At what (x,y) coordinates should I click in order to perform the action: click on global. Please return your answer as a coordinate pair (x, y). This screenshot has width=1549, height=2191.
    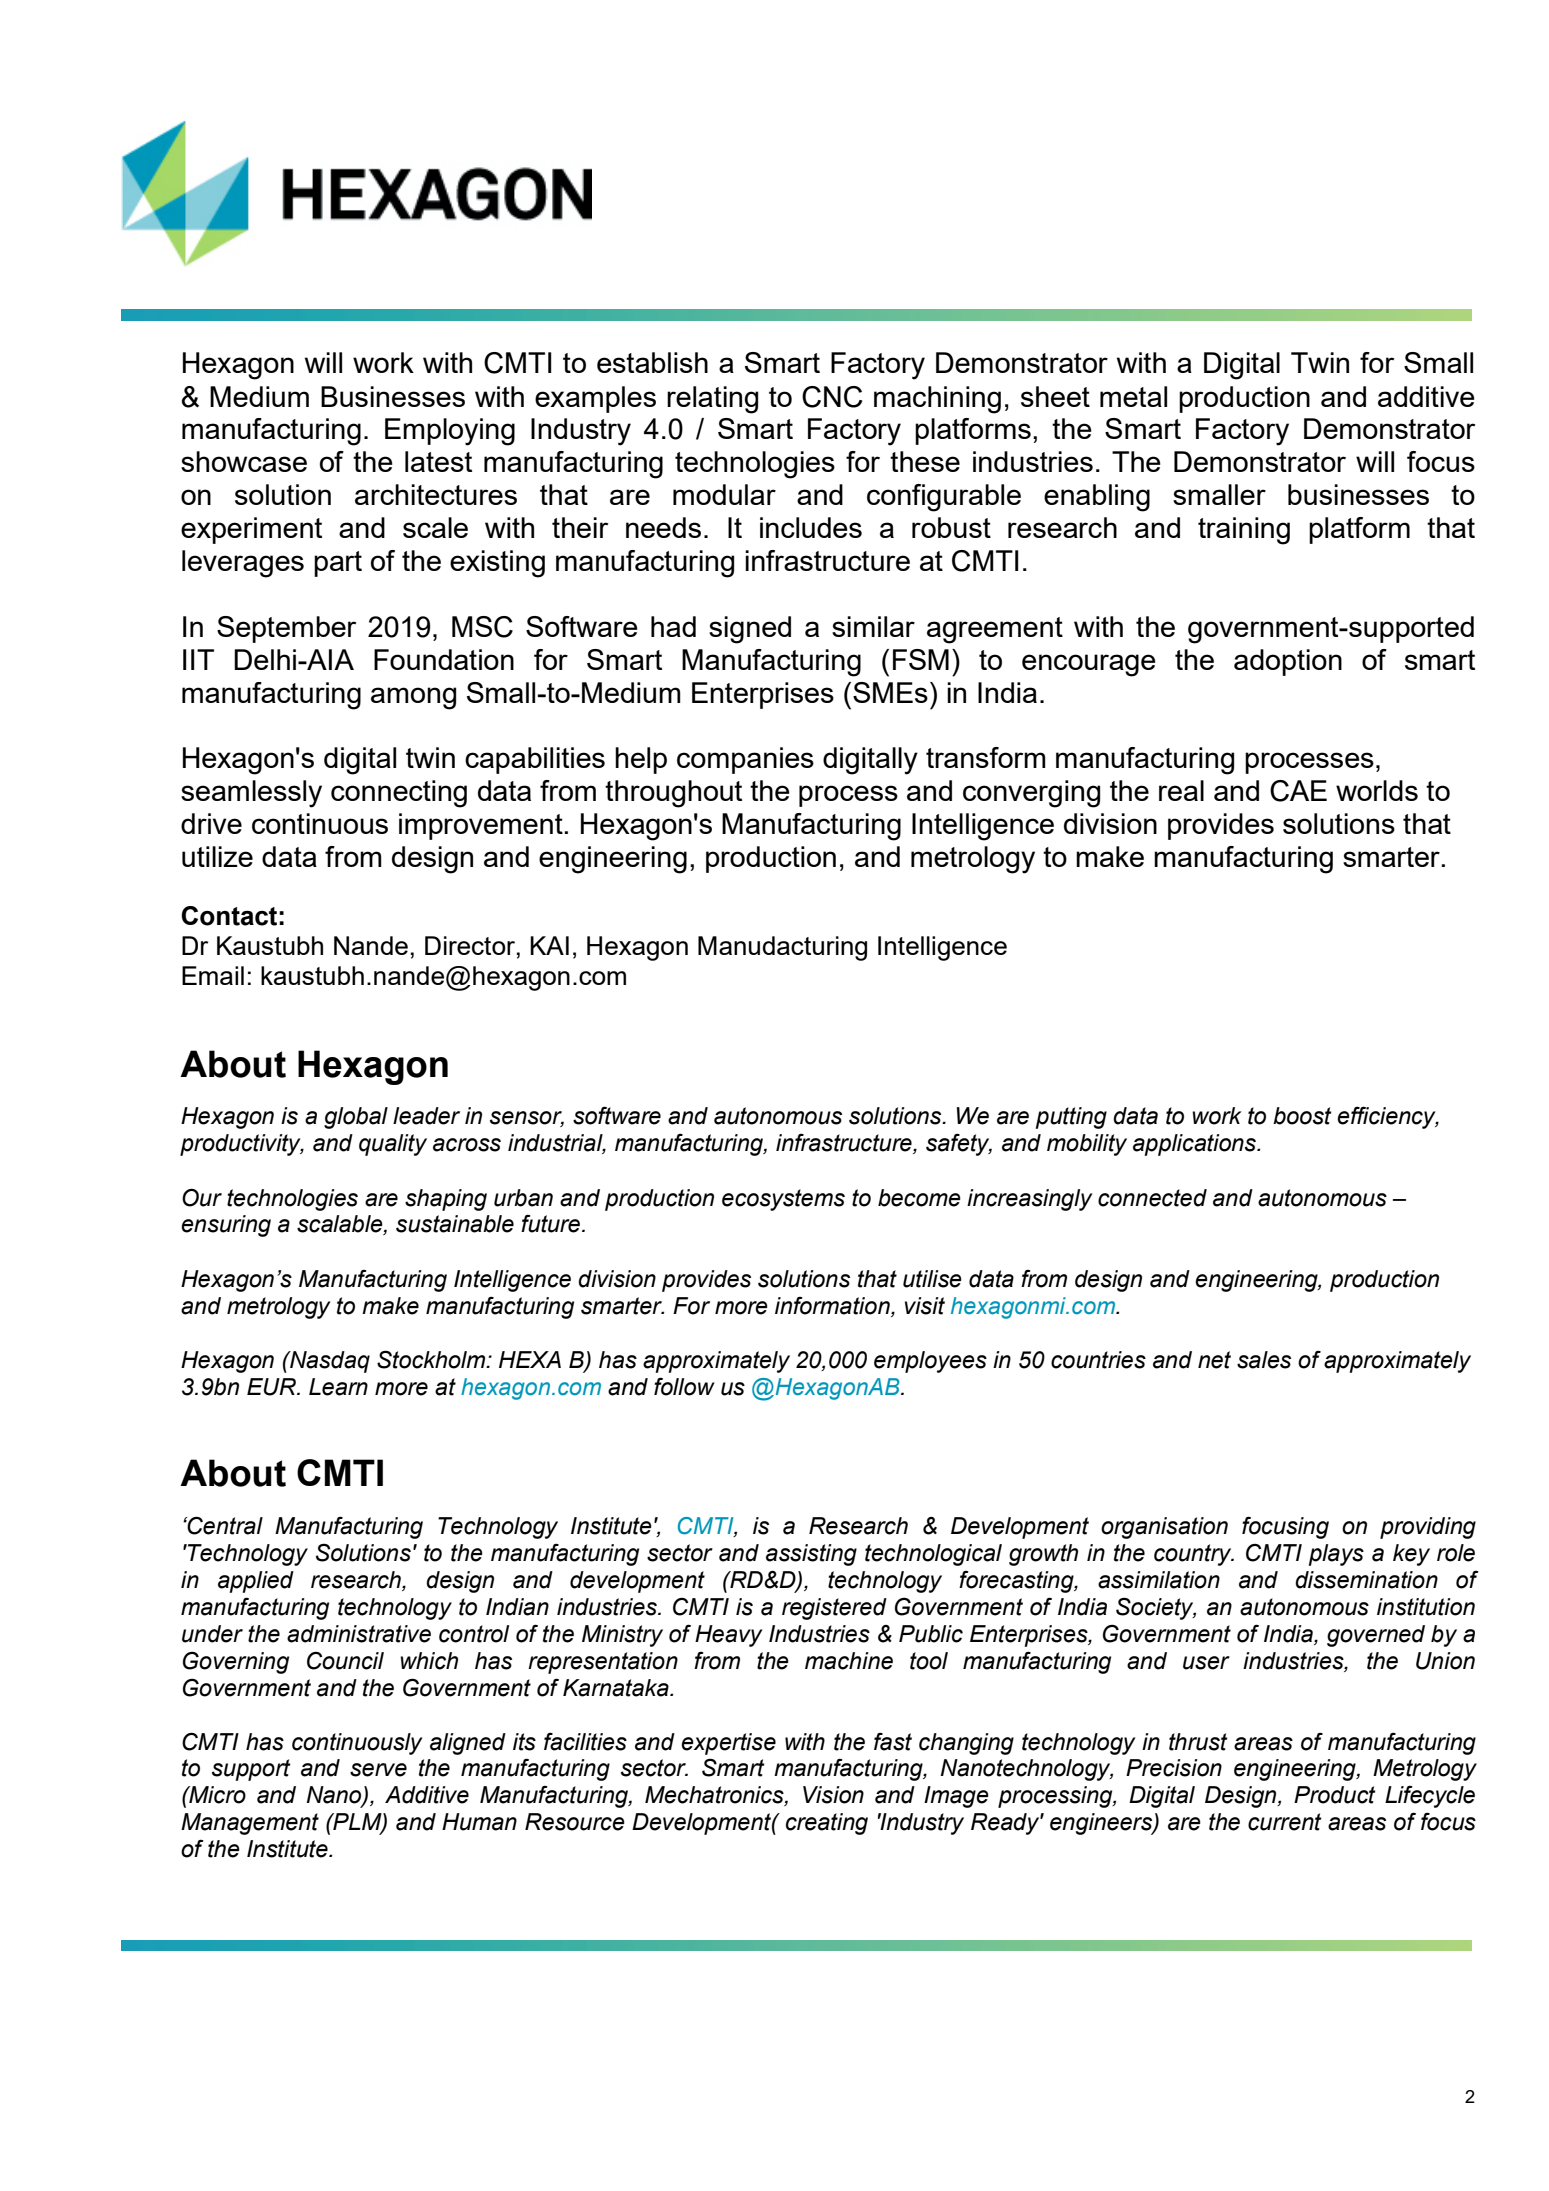
    Looking at the image, I should click on (356, 1118).
